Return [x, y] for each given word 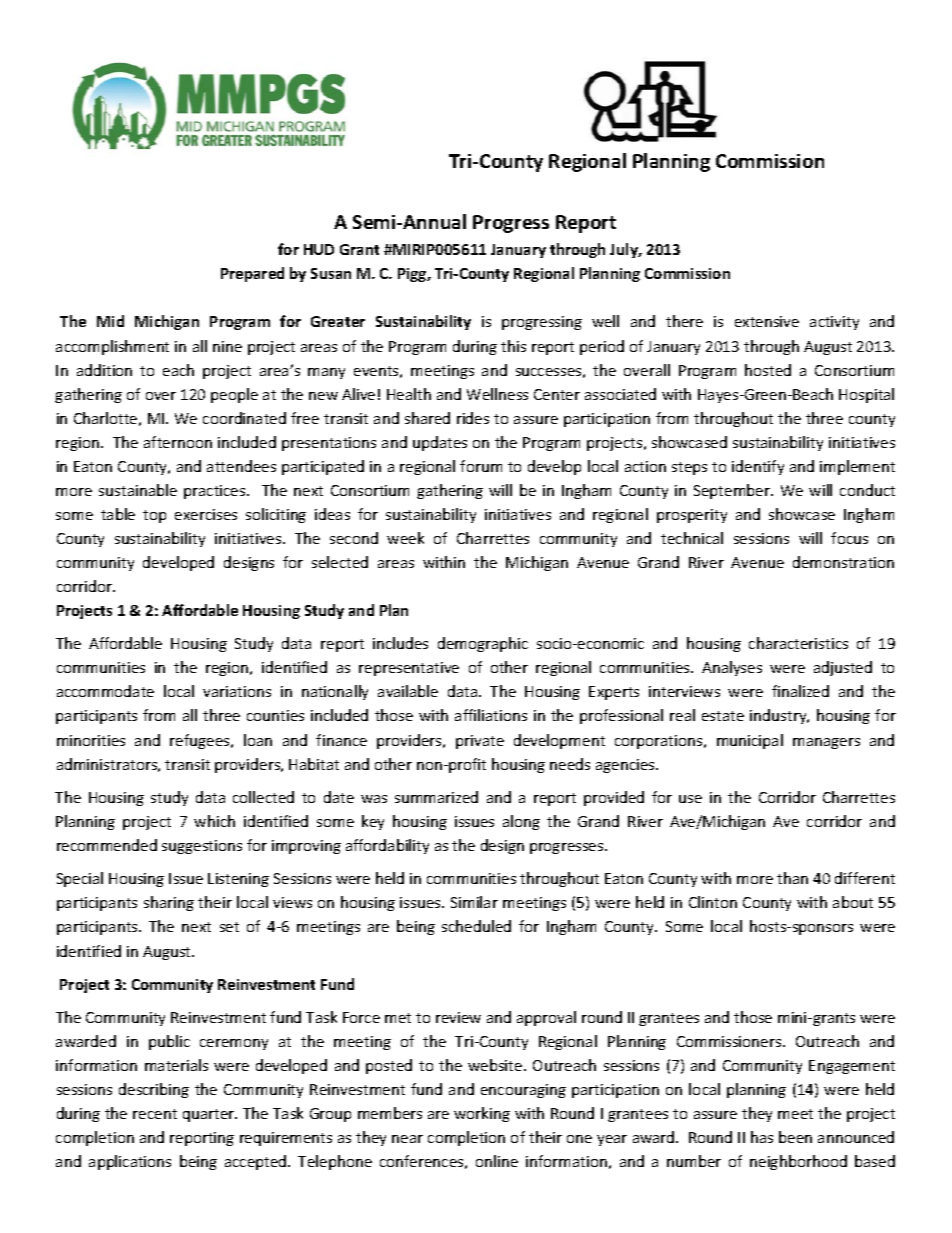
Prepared [252, 274]
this [513, 346]
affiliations [491, 715]
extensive [767, 321]
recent [155, 1114]
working [482, 1114]
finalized [800, 691]
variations [237, 691]
